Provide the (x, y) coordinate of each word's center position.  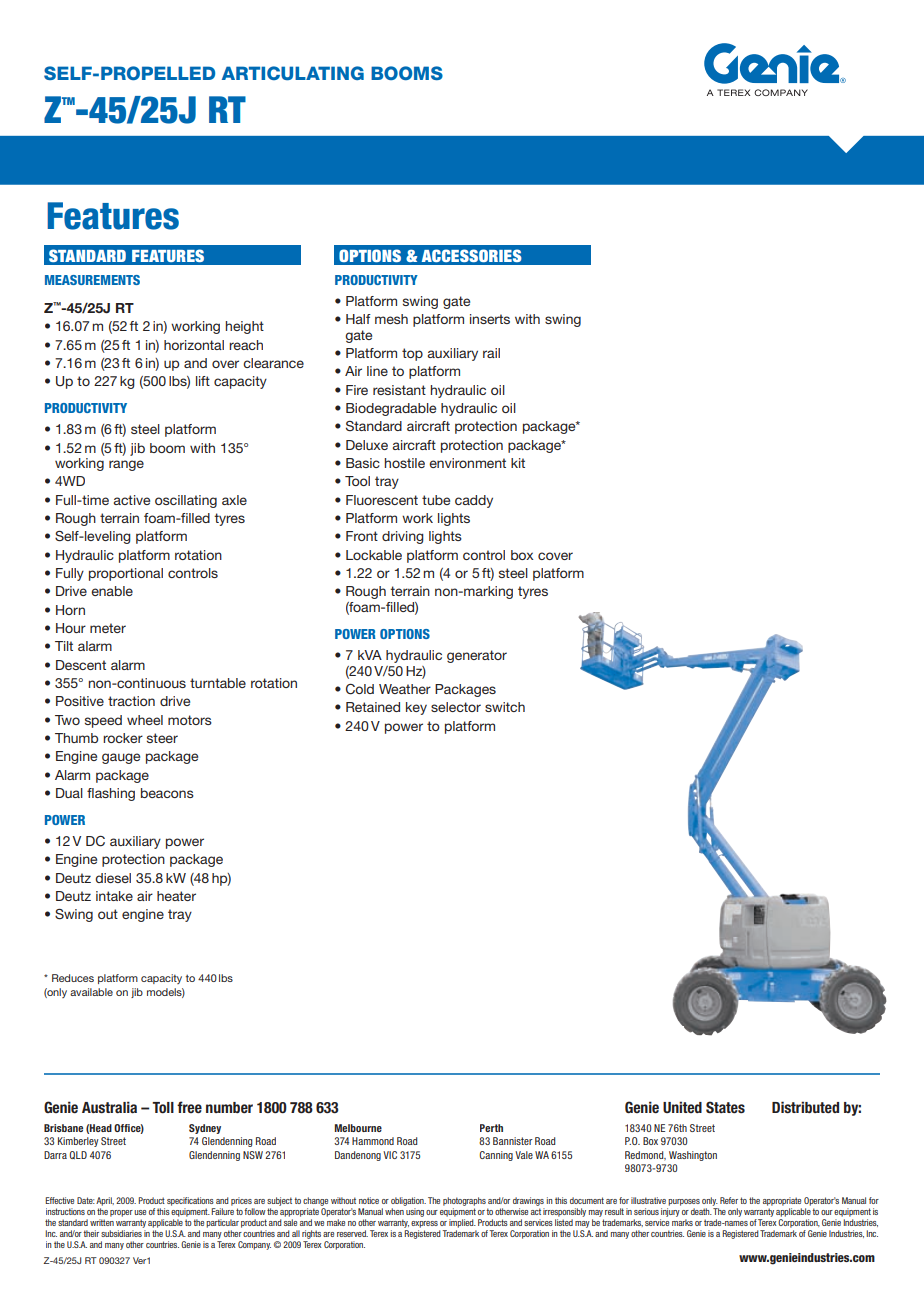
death (701, 1211)
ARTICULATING (293, 73)
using (415, 1212)
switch (505, 707)
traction (131, 701)
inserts (490, 319)
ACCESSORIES (472, 255)
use (140, 1212)
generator (477, 656)
